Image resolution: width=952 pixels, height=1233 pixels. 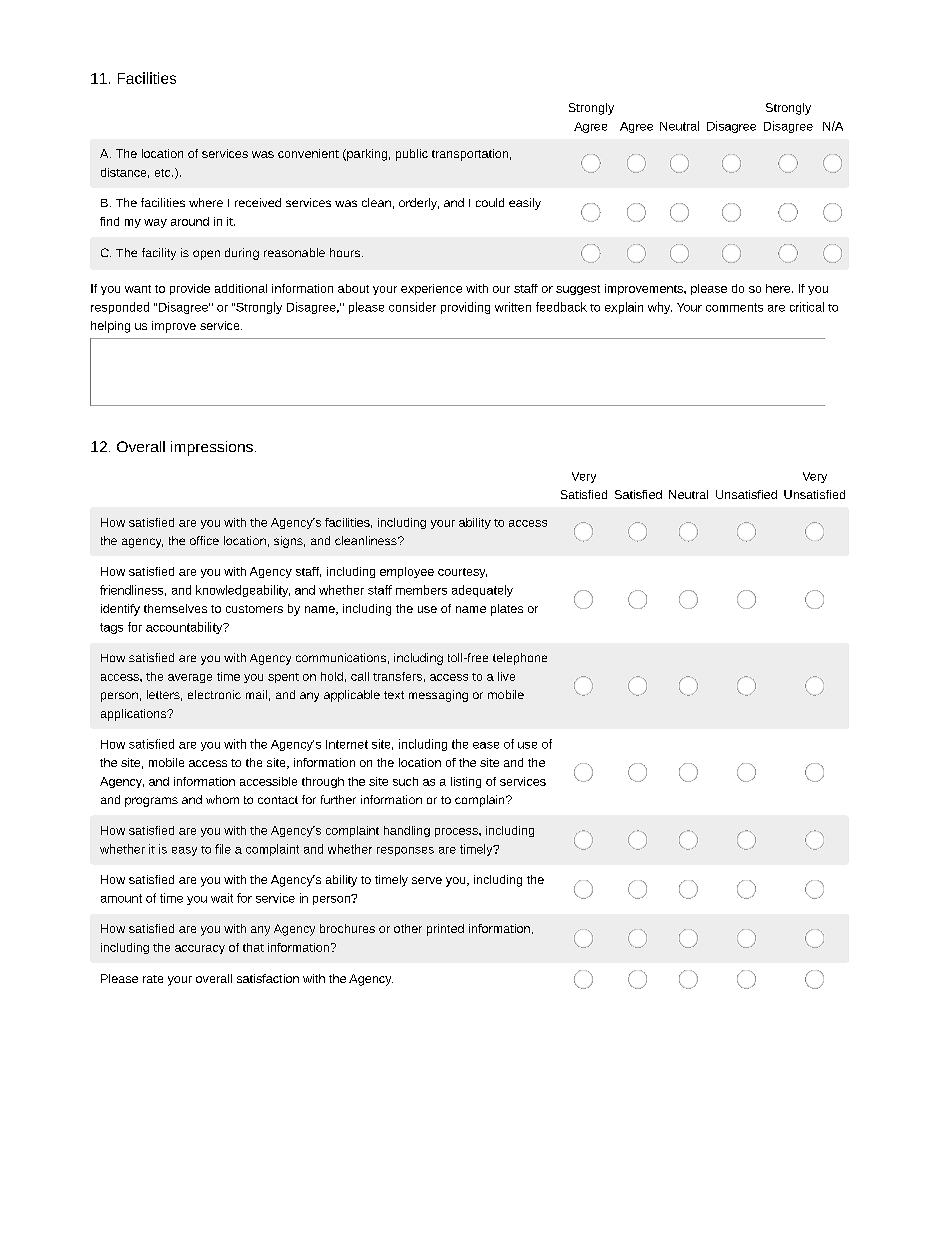 What do you see at coordinates (506, 676) in the page?
I see `live` at bounding box center [506, 676].
